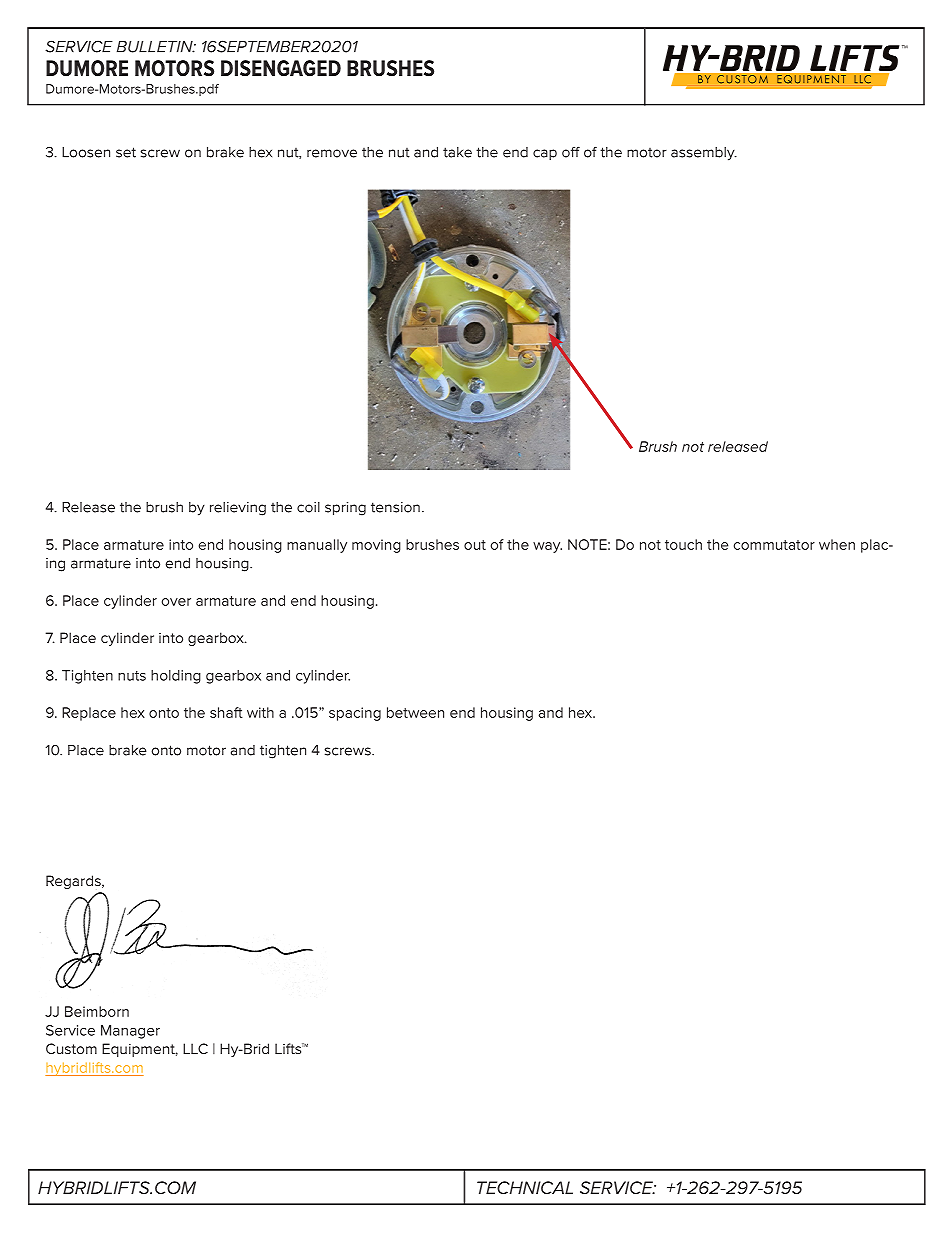 The height and width of the screenshot is (1233, 952). What do you see at coordinates (238, 509) in the screenshot?
I see `relieving` at bounding box center [238, 509].
